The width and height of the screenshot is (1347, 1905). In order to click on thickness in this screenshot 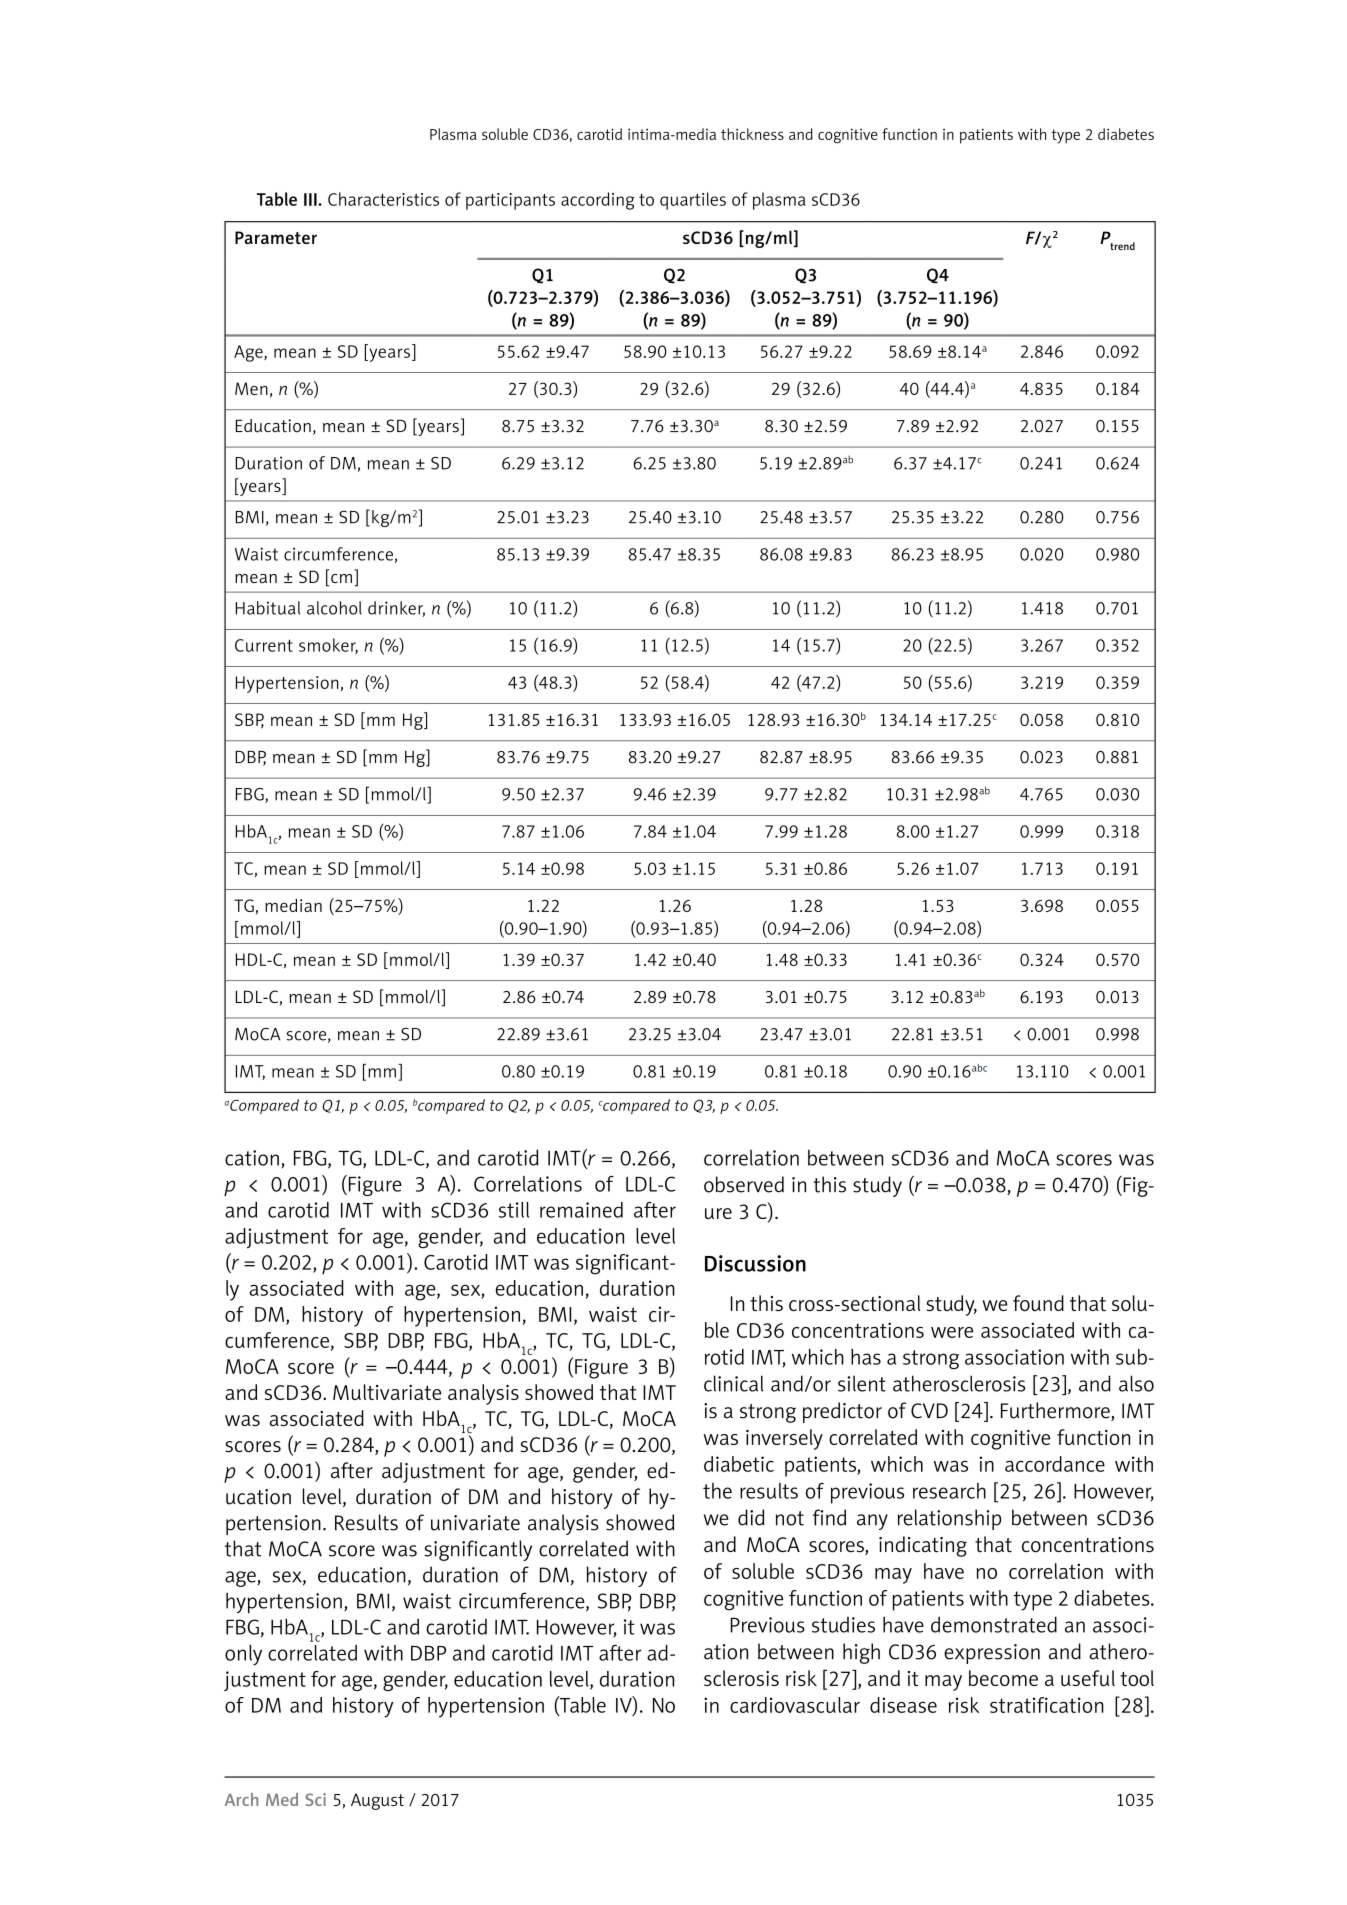, I will do `click(752, 134)`.
